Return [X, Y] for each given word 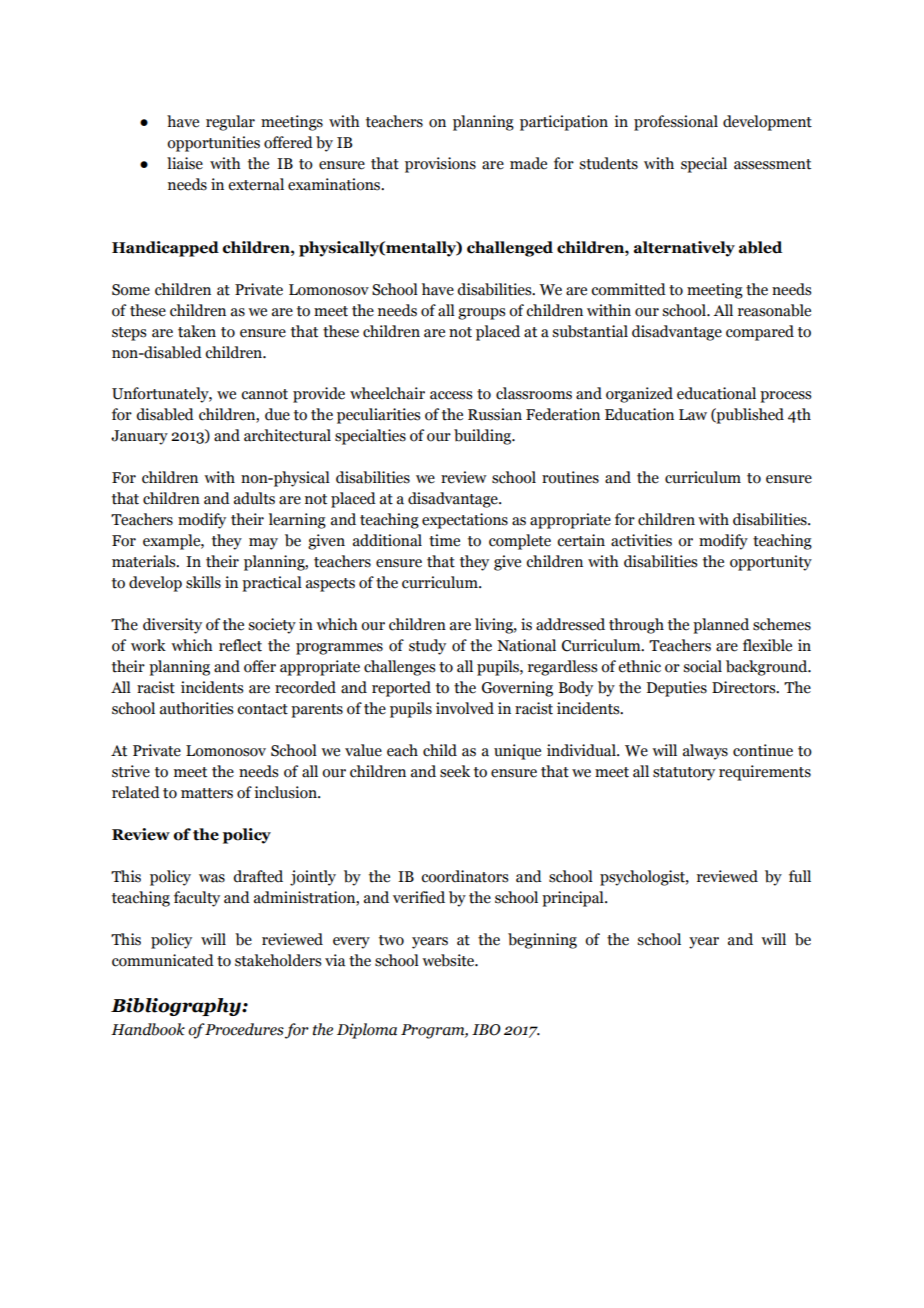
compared [760, 333]
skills [203, 582]
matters [207, 793]
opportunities [213, 144]
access [451, 395]
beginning [542, 941]
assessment [772, 164]
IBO [486, 1030]
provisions [440, 165]
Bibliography [177, 1007]
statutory [684, 774]
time [444, 540]
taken [197, 331]
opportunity [771, 563]
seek [455, 771]
